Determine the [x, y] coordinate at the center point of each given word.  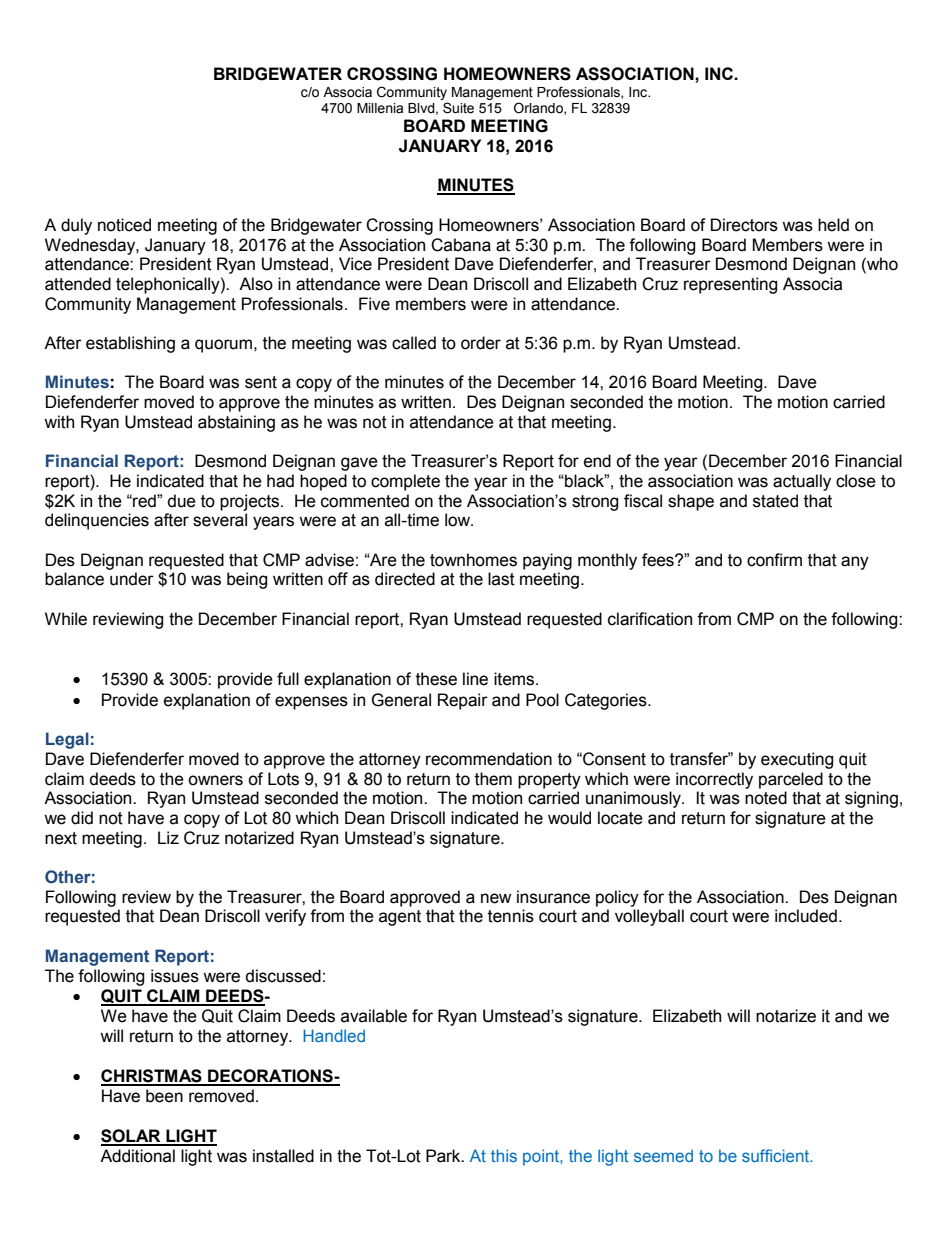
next [61, 838]
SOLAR [132, 1137]
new [496, 898]
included [806, 916]
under [132, 579]
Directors [744, 225]
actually [802, 482]
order [481, 343]
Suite [458, 108]
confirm [774, 560]
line [475, 679]
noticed [124, 225]
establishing [130, 344]
